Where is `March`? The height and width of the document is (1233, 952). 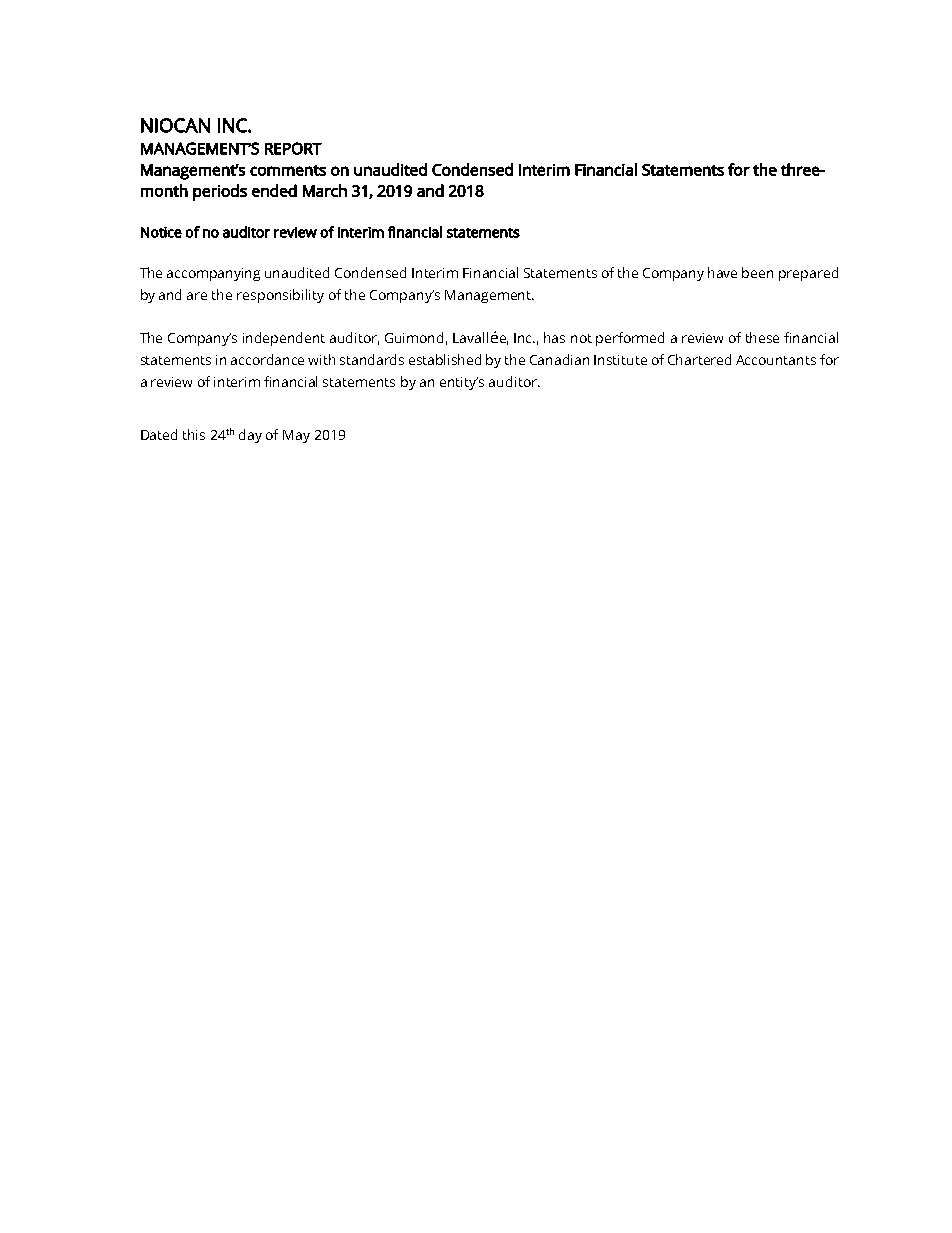
March is located at coordinates (325, 190).
